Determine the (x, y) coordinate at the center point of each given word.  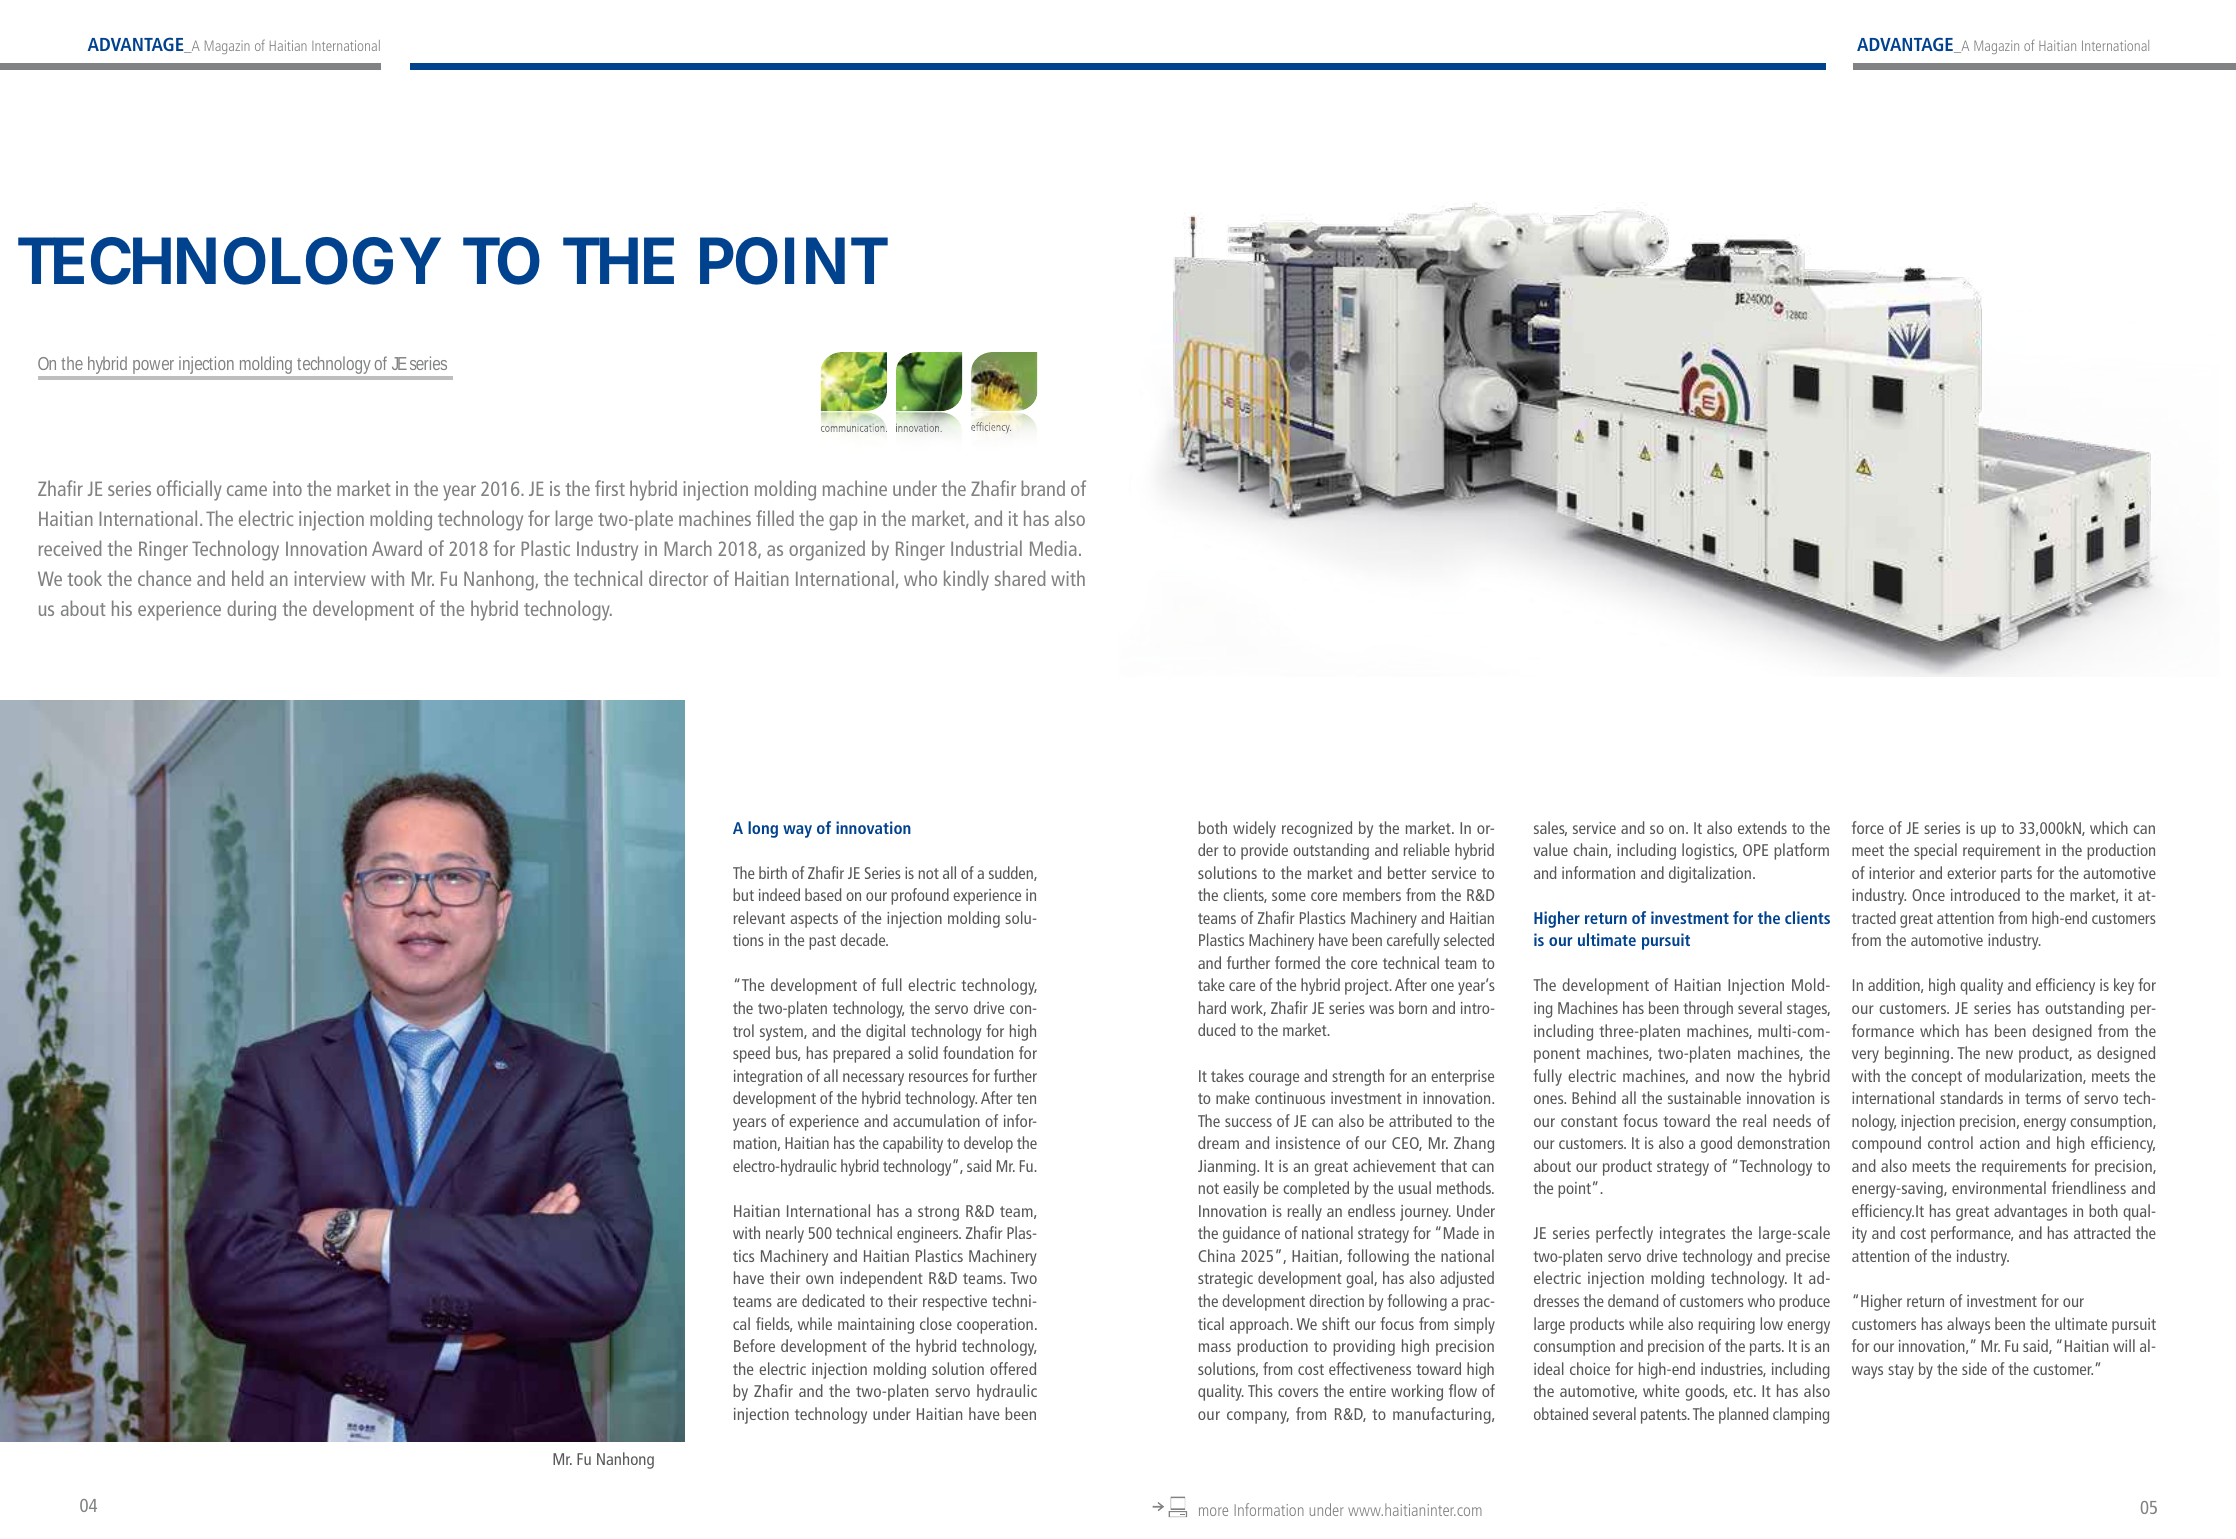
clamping (1801, 1415)
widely (1254, 829)
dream (1218, 1142)
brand (1043, 488)
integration (768, 1078)
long (763, 829)
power (153, 366)
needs (1792, 1120)
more (1213, 1511)
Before (754, 1345)
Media (1053, 548)
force (1868, 827)
